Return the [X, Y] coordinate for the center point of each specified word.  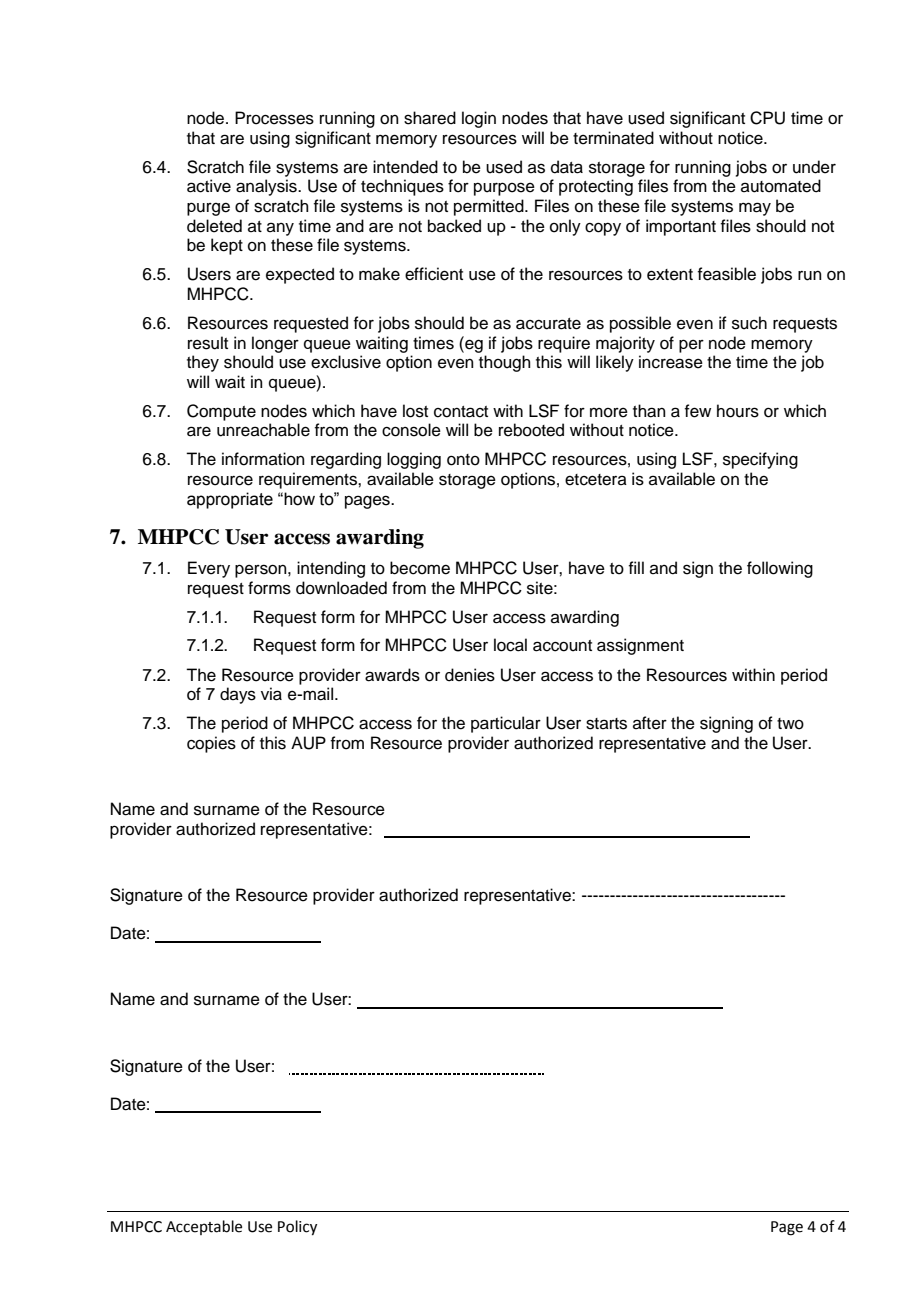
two [790, 724]
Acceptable [204, 1227]
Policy [297, 1228]
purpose [504, 189]
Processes [274, 118]
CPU [767, 118]
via [271, 694]
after [650, 723]
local [510, 645]
